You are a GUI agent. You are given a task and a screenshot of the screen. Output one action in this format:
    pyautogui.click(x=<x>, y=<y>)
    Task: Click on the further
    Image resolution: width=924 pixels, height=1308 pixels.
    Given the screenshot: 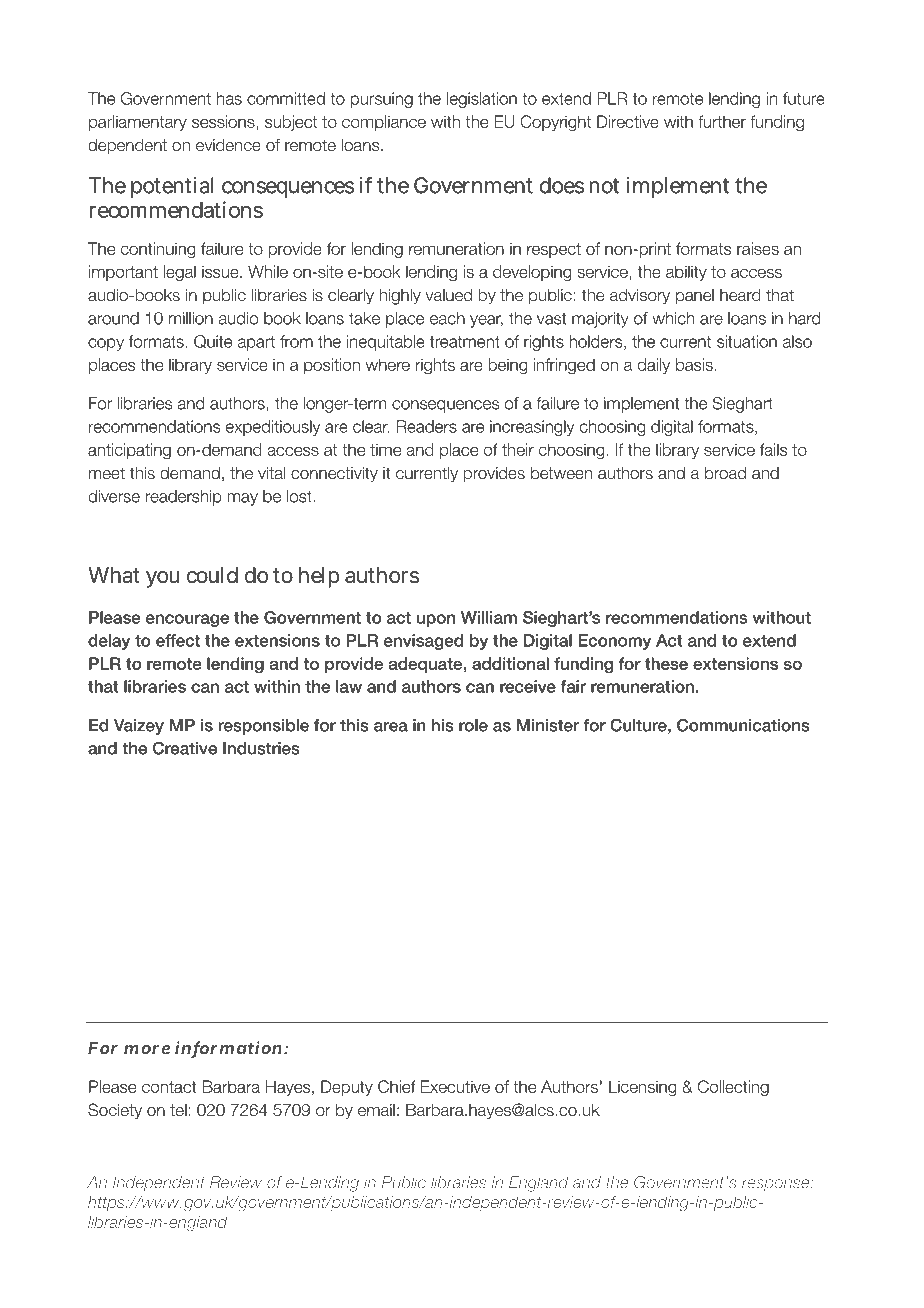 What is the action you would take?
    pyautogui.click(x=722, y=121)
